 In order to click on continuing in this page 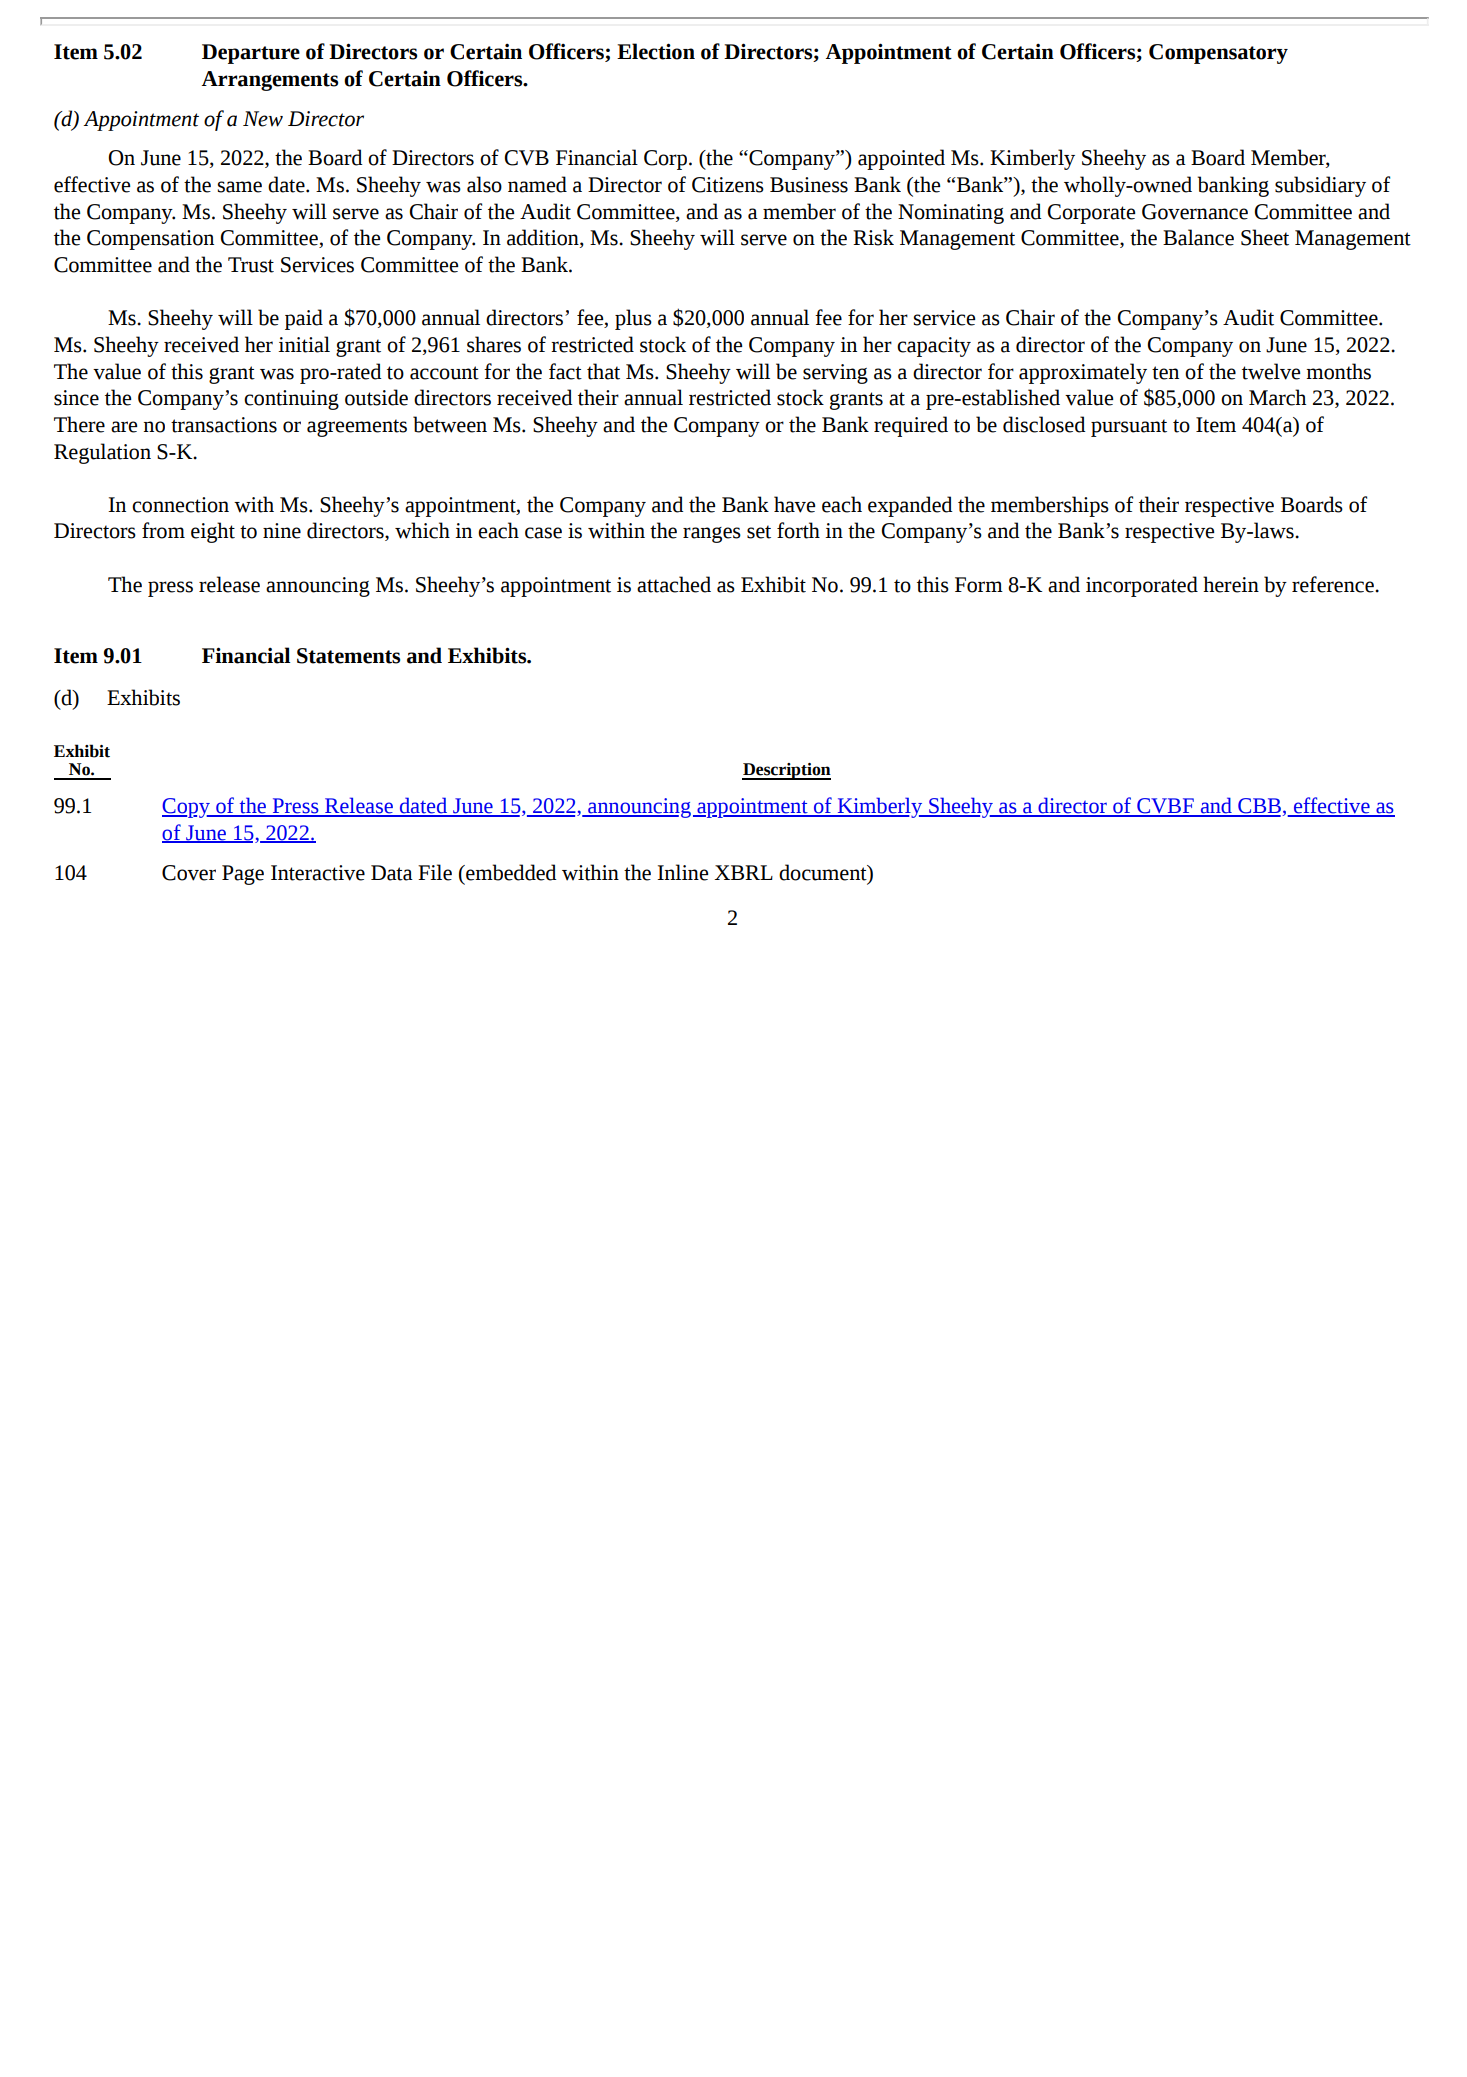, I will do `click(291, 400)`.
